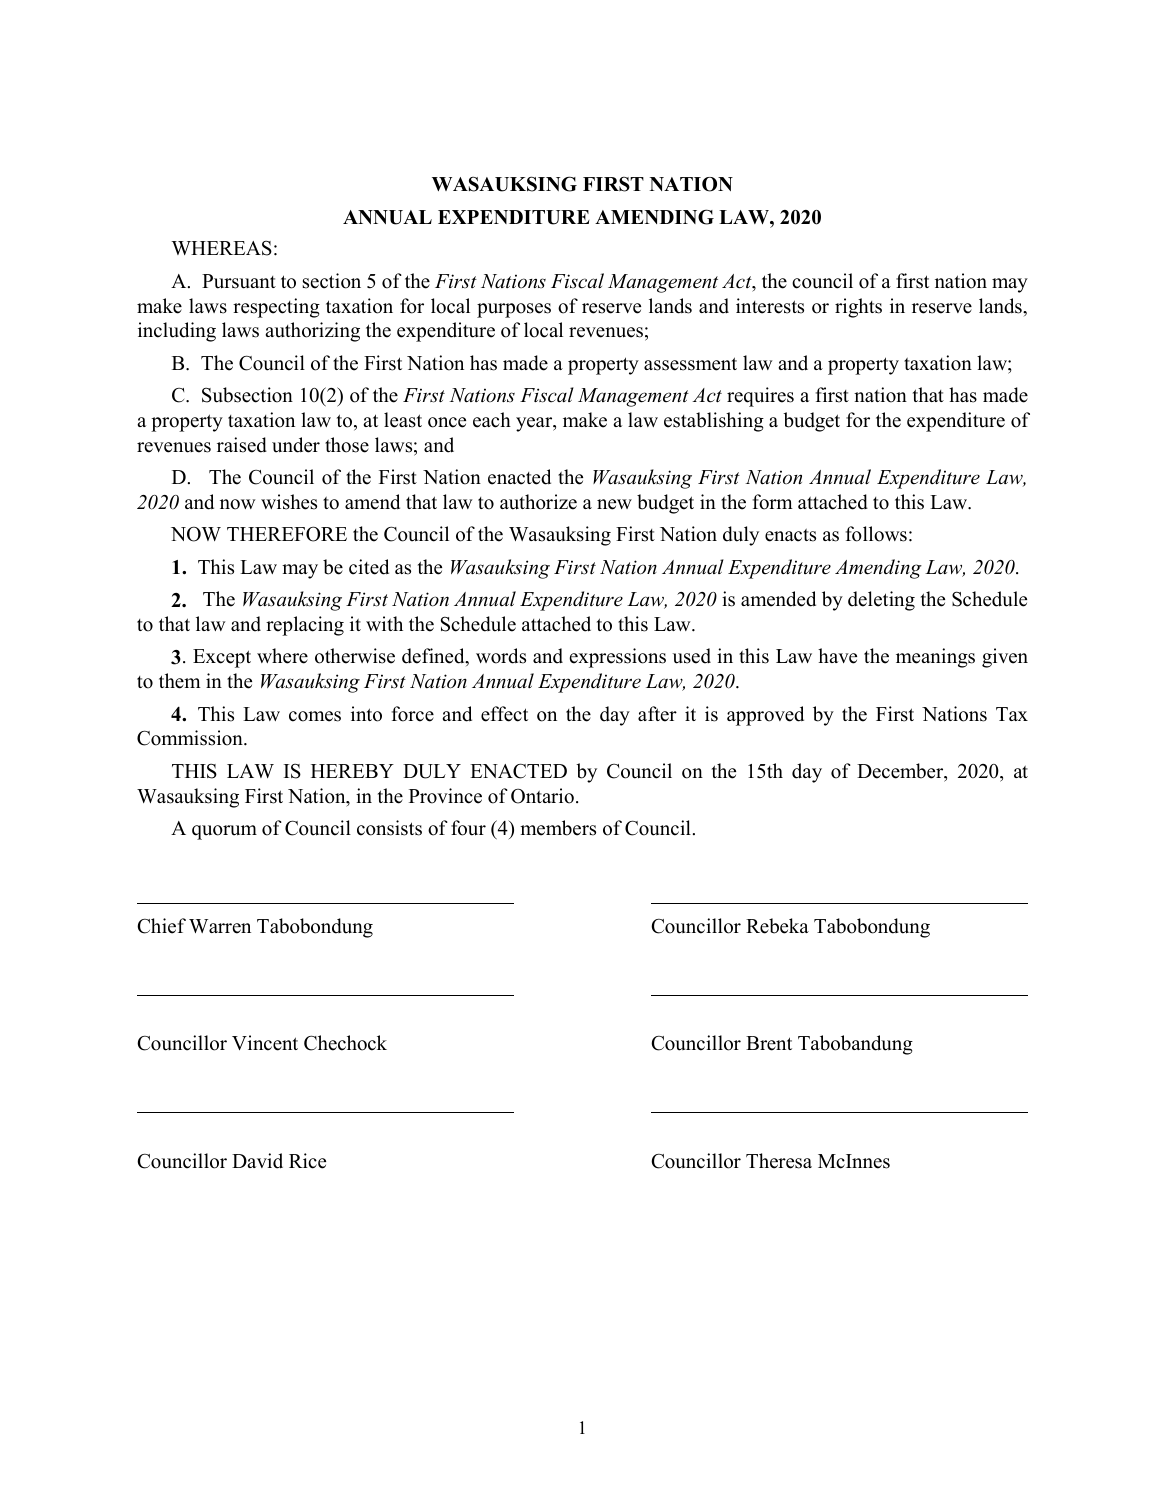 The height and width of the screenshot is (1508, 1165). I want to click on quorum, so click(224, 832).
